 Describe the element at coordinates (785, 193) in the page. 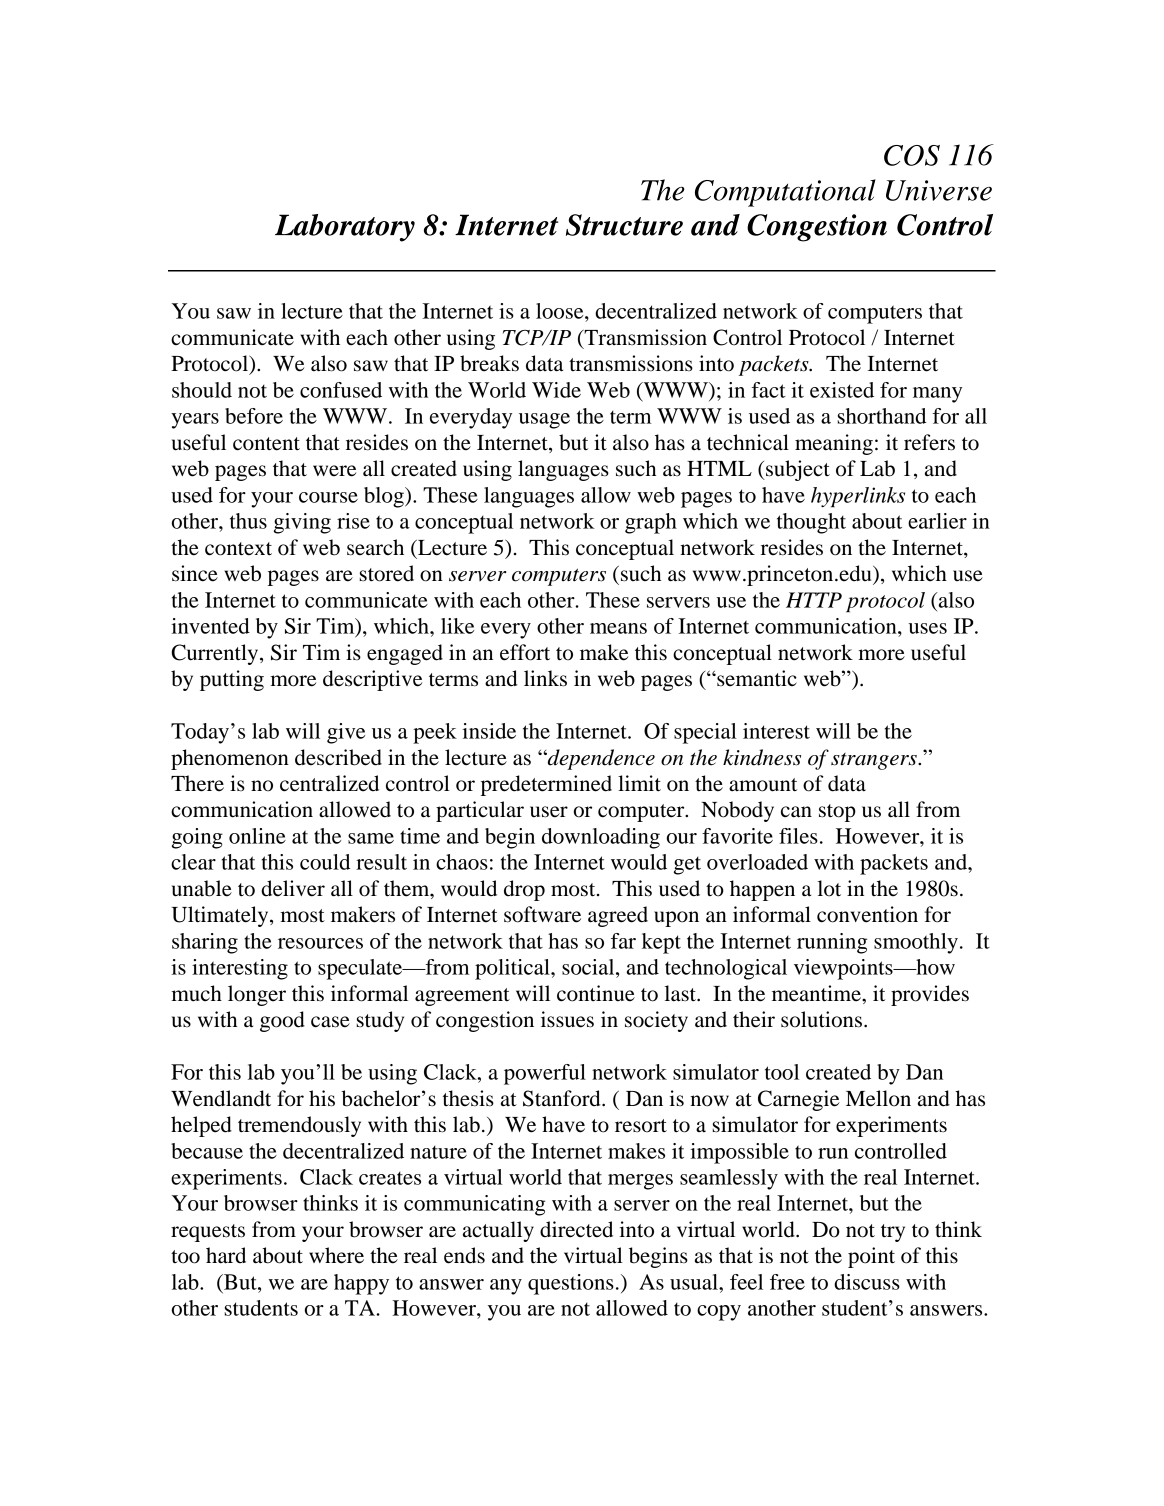

I see `Computational` at that location.
